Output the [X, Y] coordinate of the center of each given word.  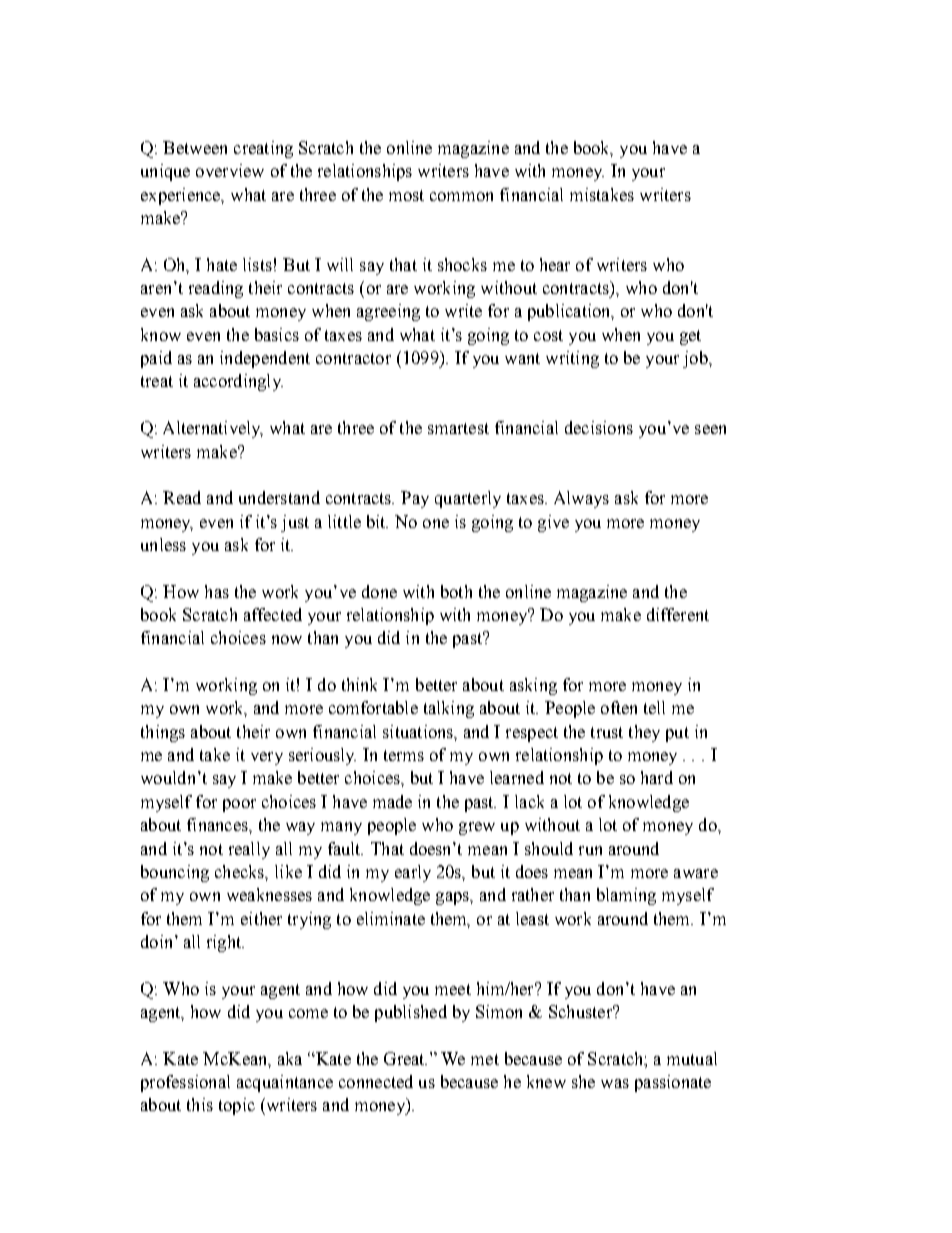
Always [581, 499]
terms [404, 755]
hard [657, 777]
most [406, 195]
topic [237, 1106]
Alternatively [213, 429]
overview [230, 170]
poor [239, 805]
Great [405, 1058]
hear [555, 264]
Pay [415, 499]
